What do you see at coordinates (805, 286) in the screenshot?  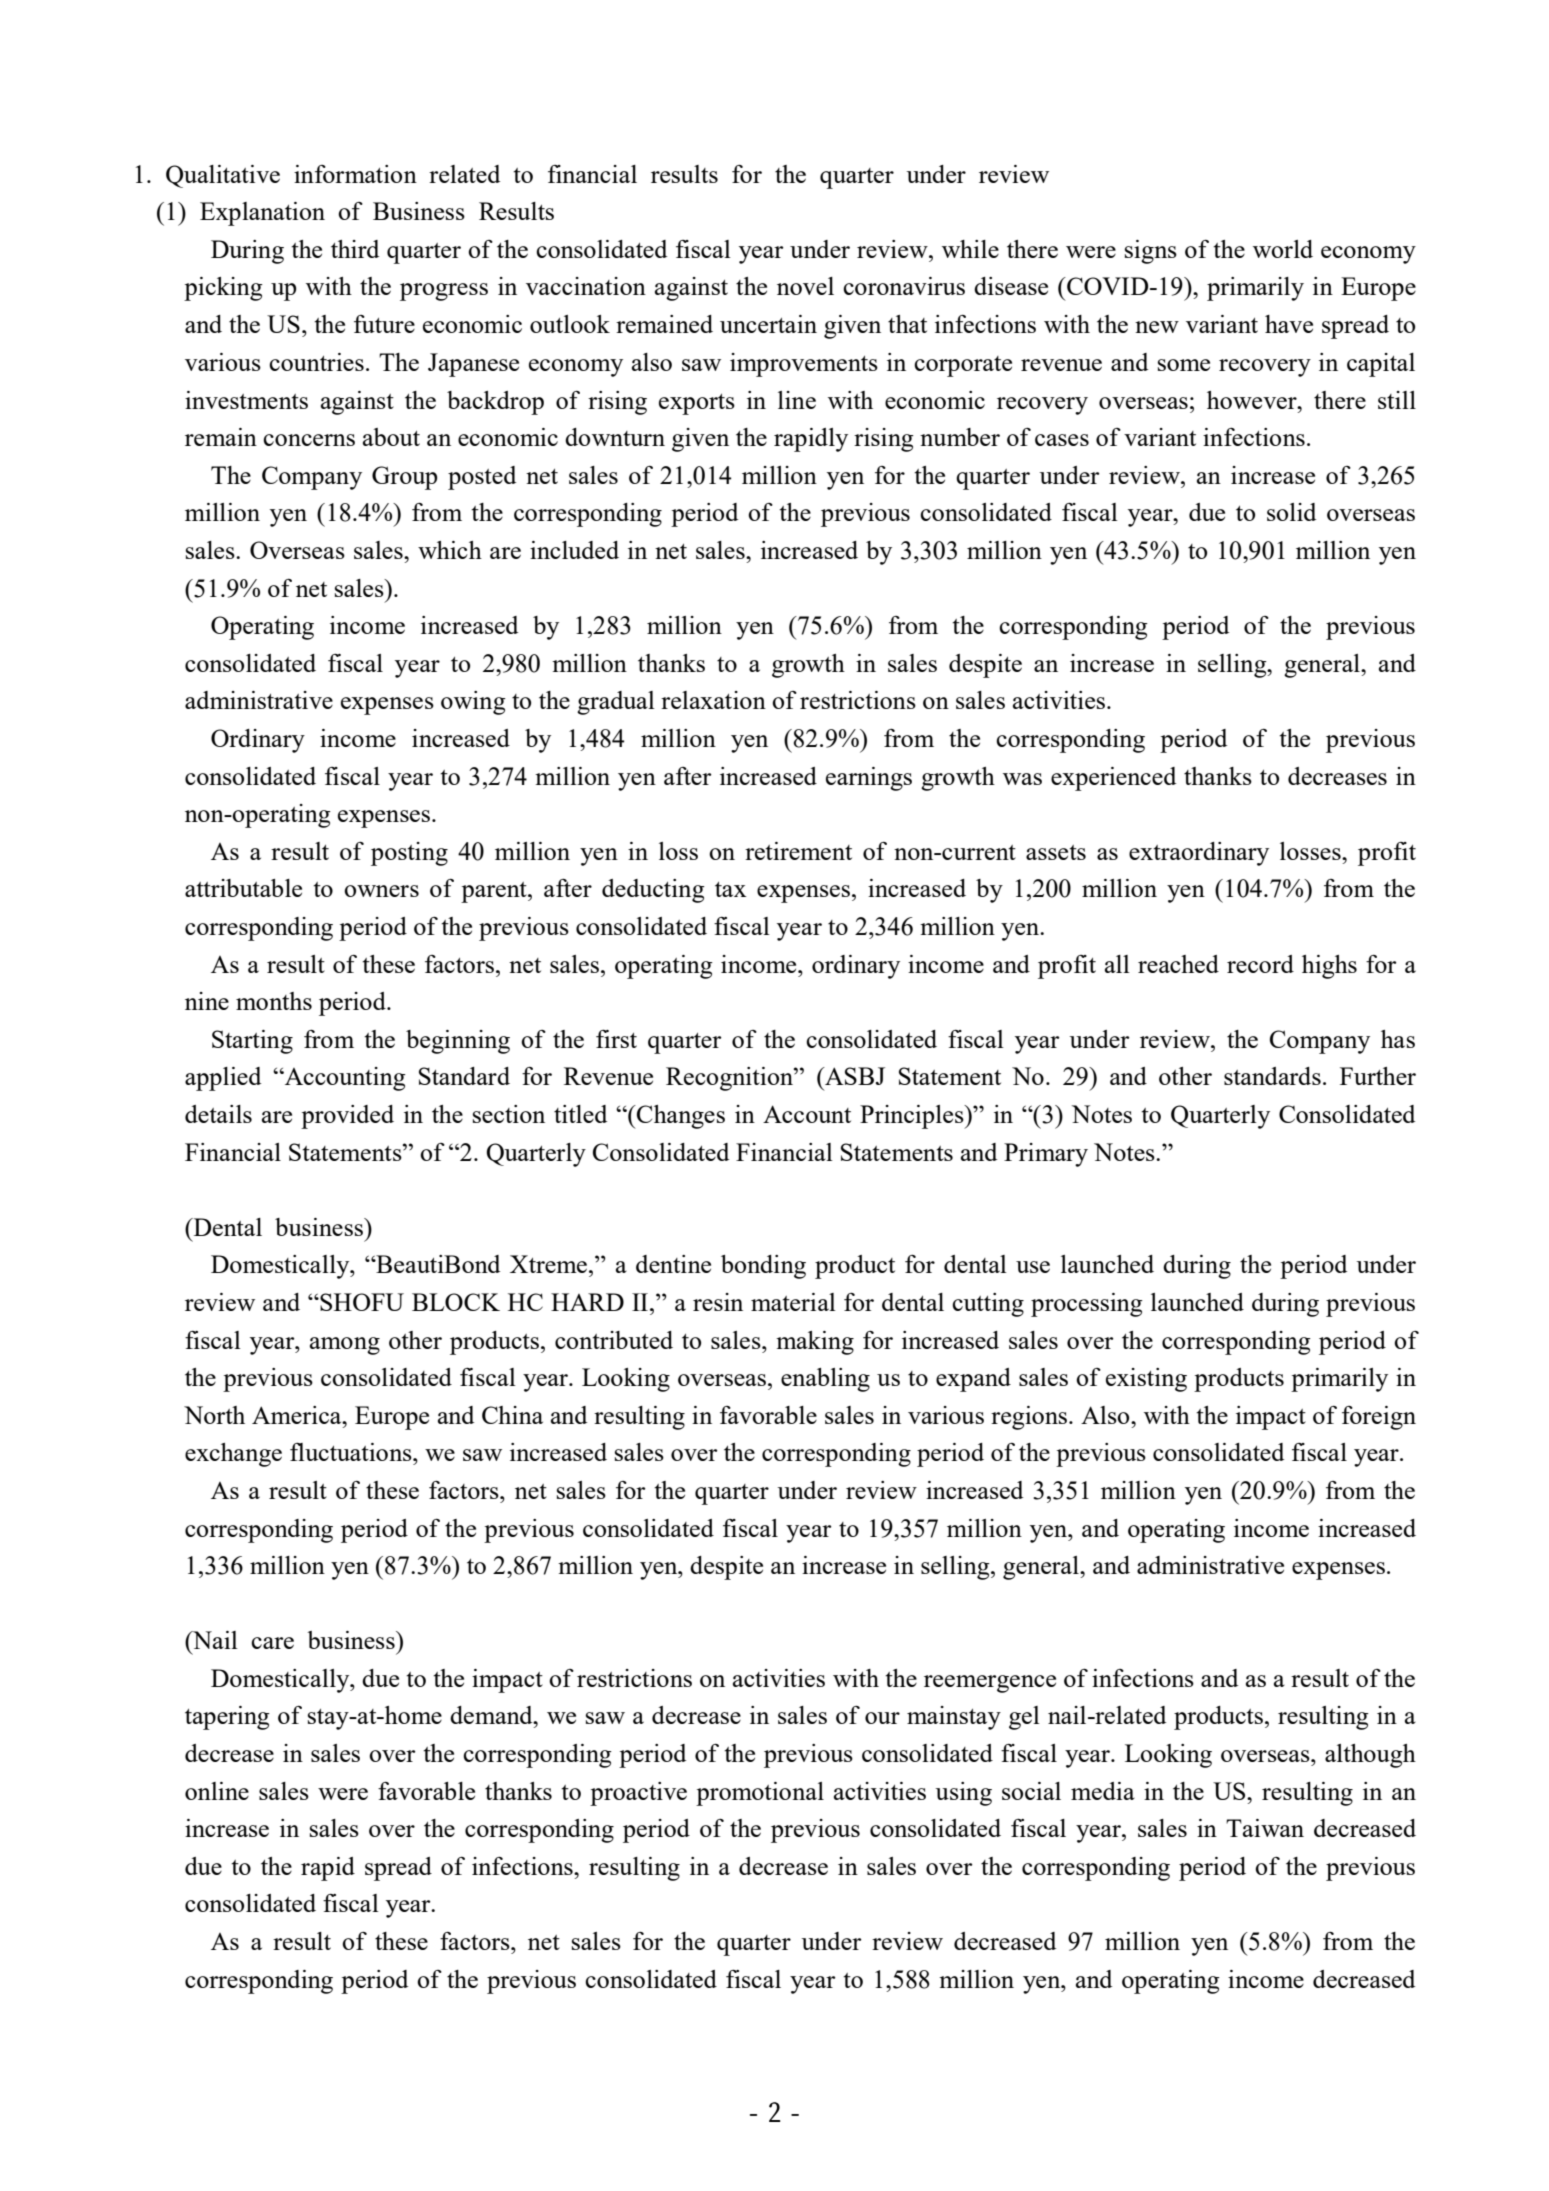 I see `novel` at bounding box center [805, 286].
